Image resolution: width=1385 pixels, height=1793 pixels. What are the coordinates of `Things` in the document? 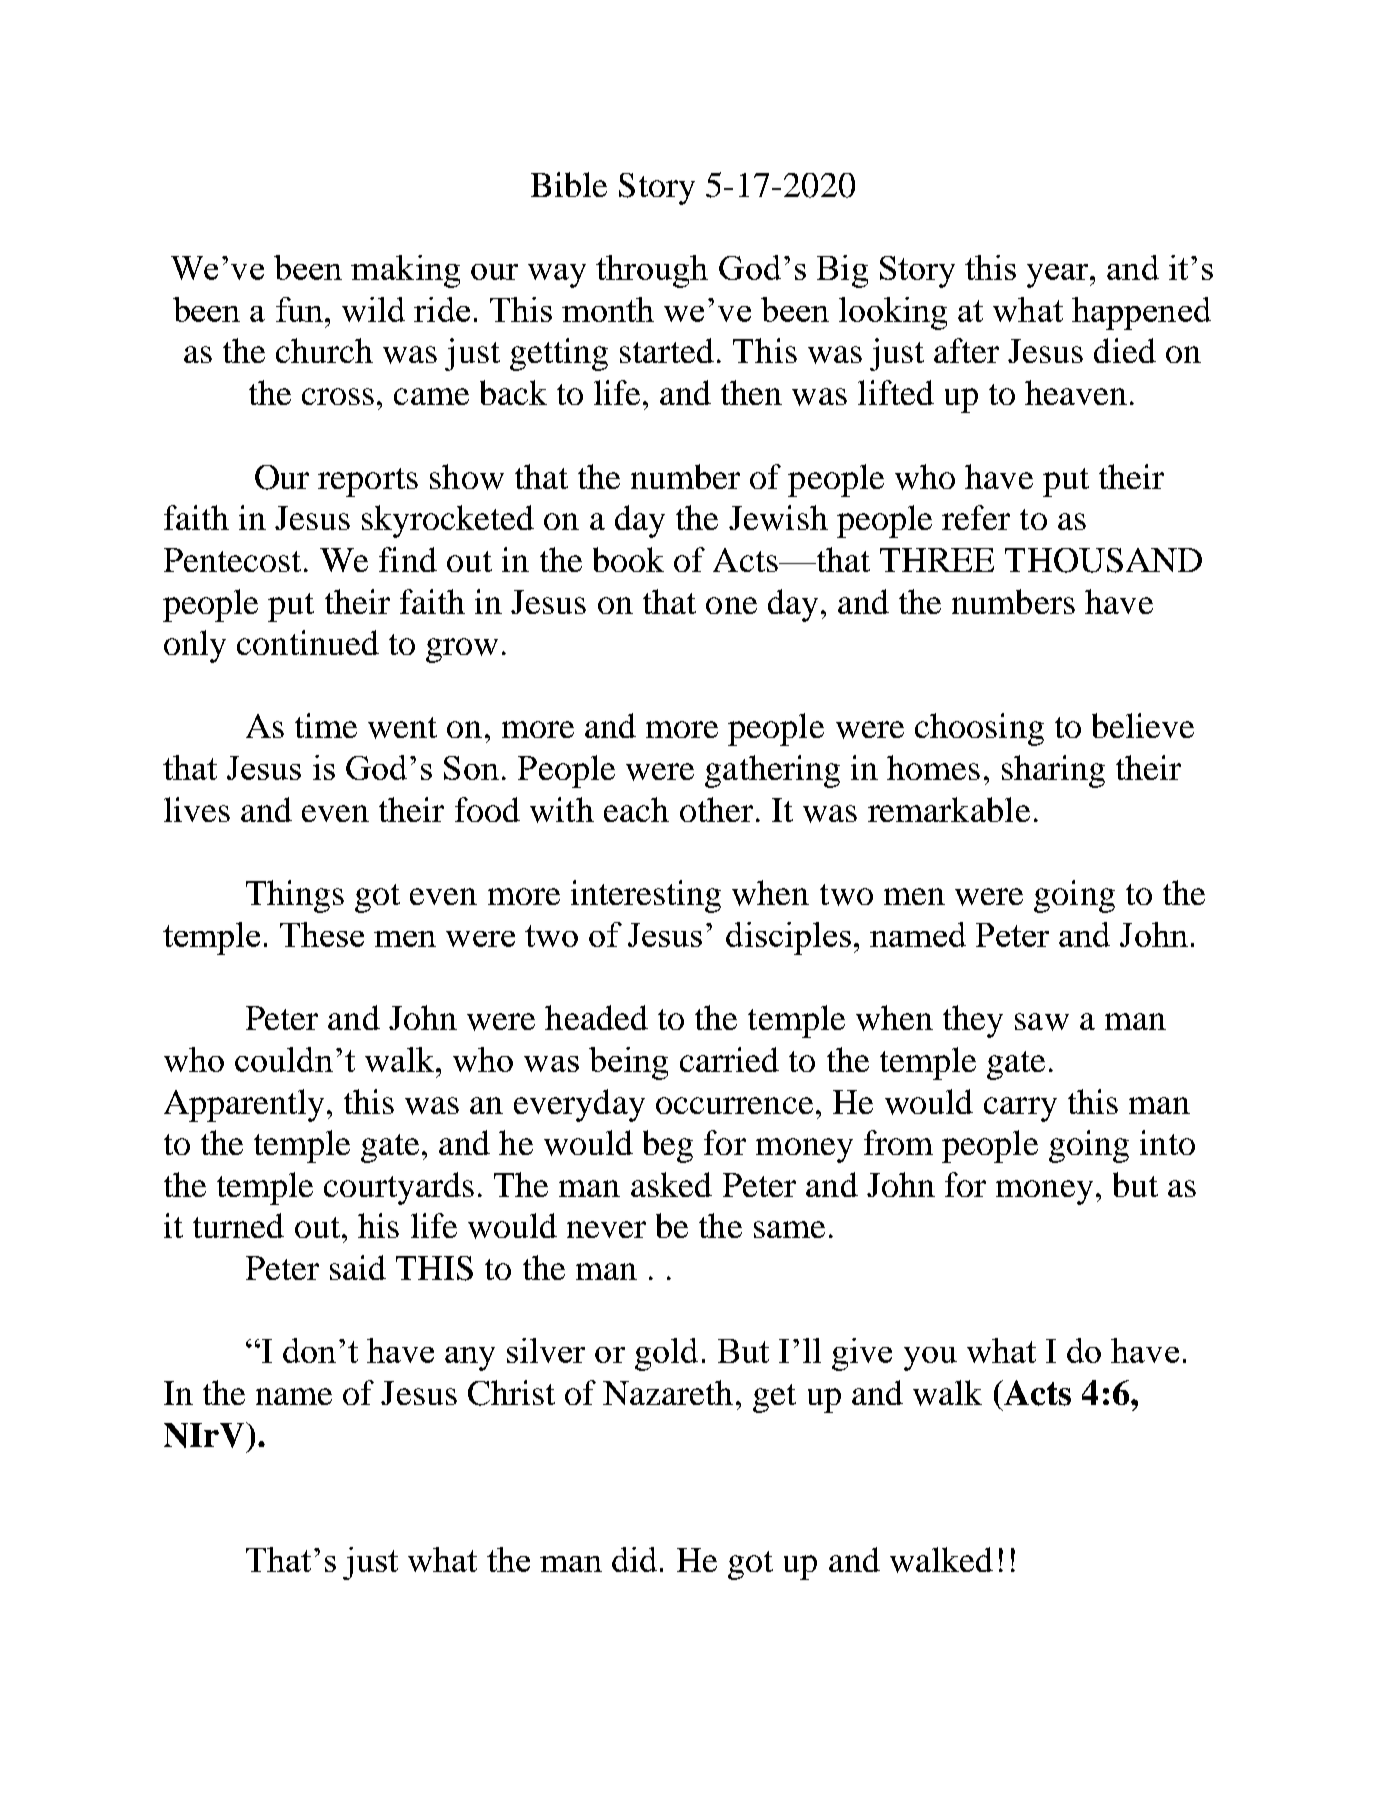 It's located at (295, 896).
